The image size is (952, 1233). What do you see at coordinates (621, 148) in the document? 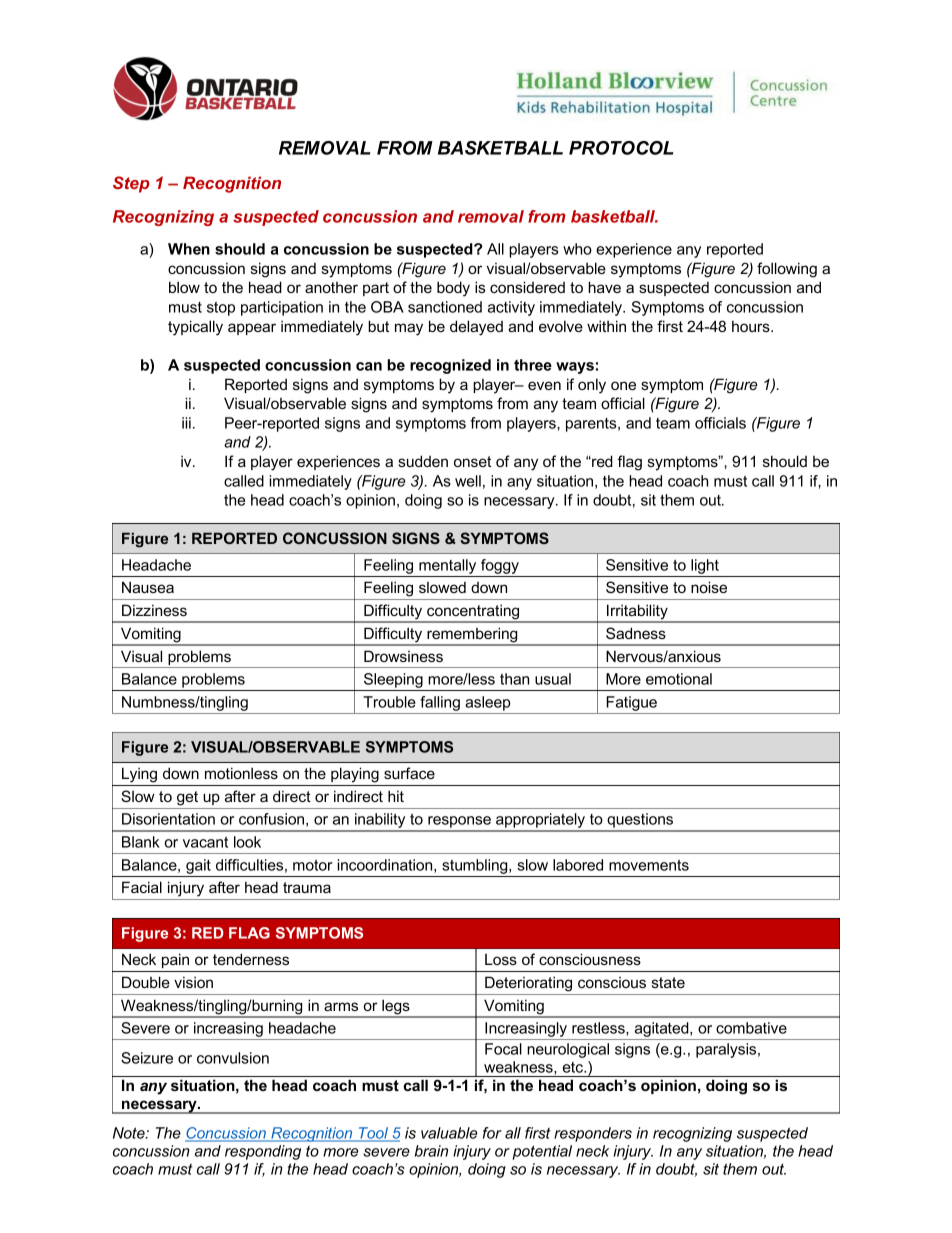
I see `PROTOCOL` at bounding box center [621, 148].
